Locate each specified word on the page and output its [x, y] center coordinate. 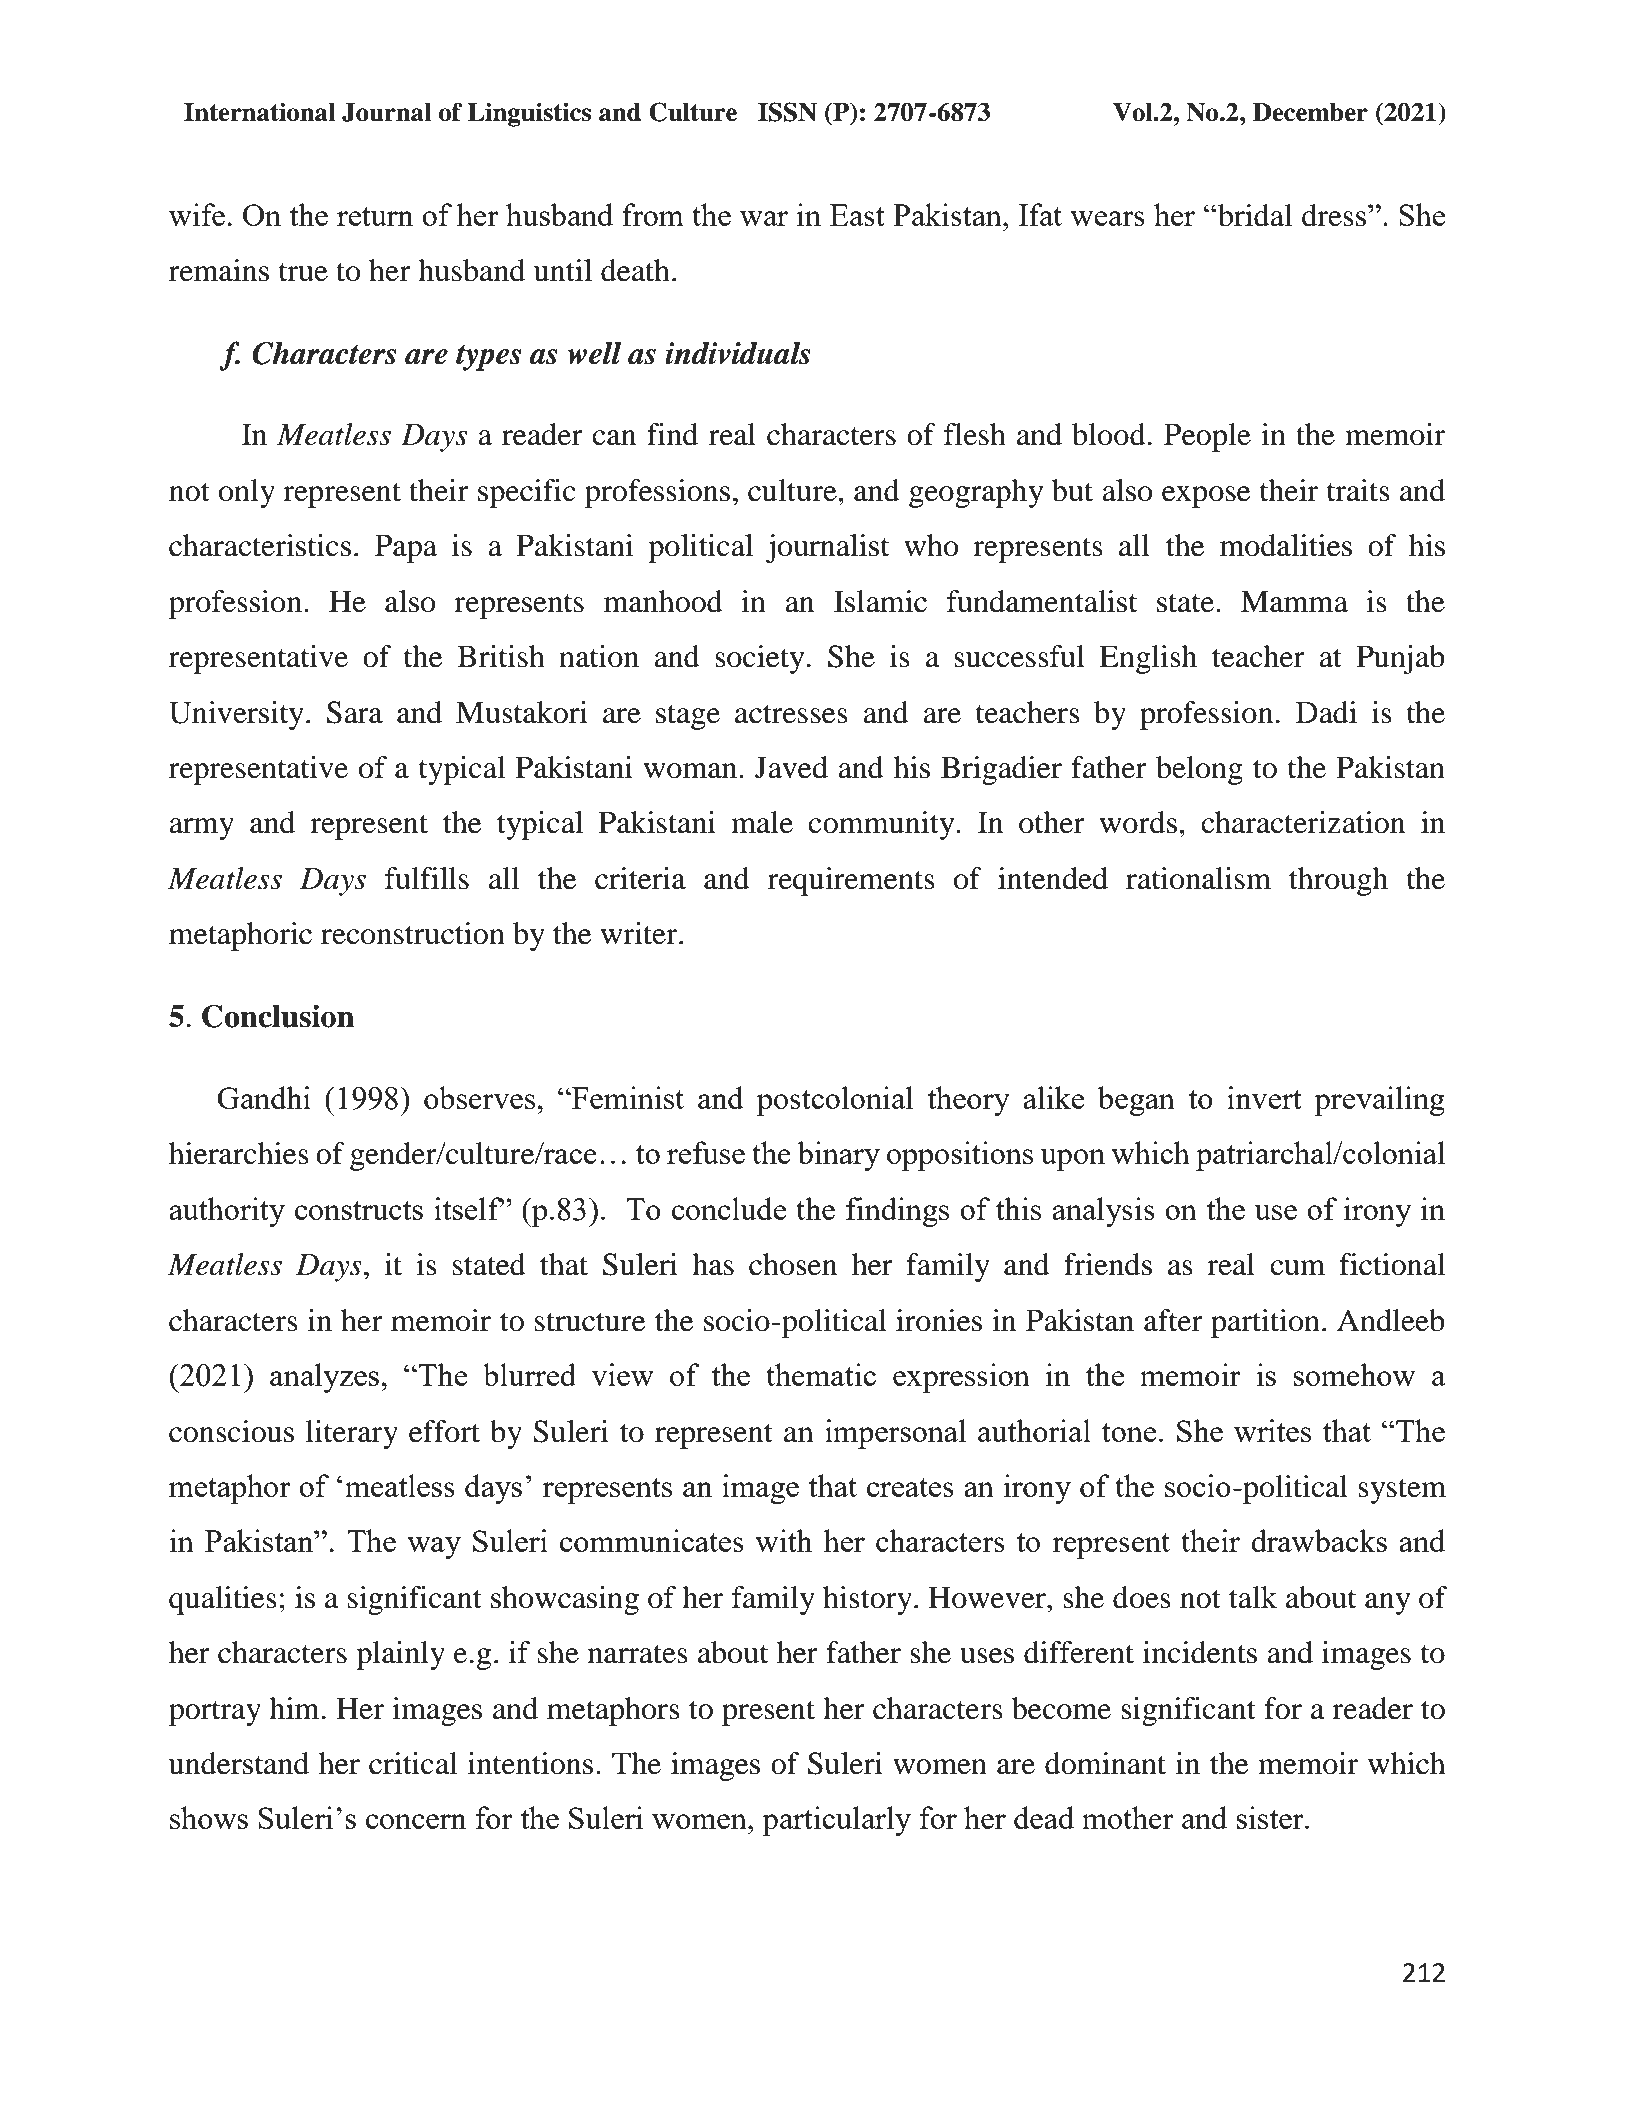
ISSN [787, 112]
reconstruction [413, 933]
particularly [836, 1821]
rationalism [1198, 878]
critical [413, 1763]
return [375, 216]
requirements [851, 881]
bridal [1254, 215]
